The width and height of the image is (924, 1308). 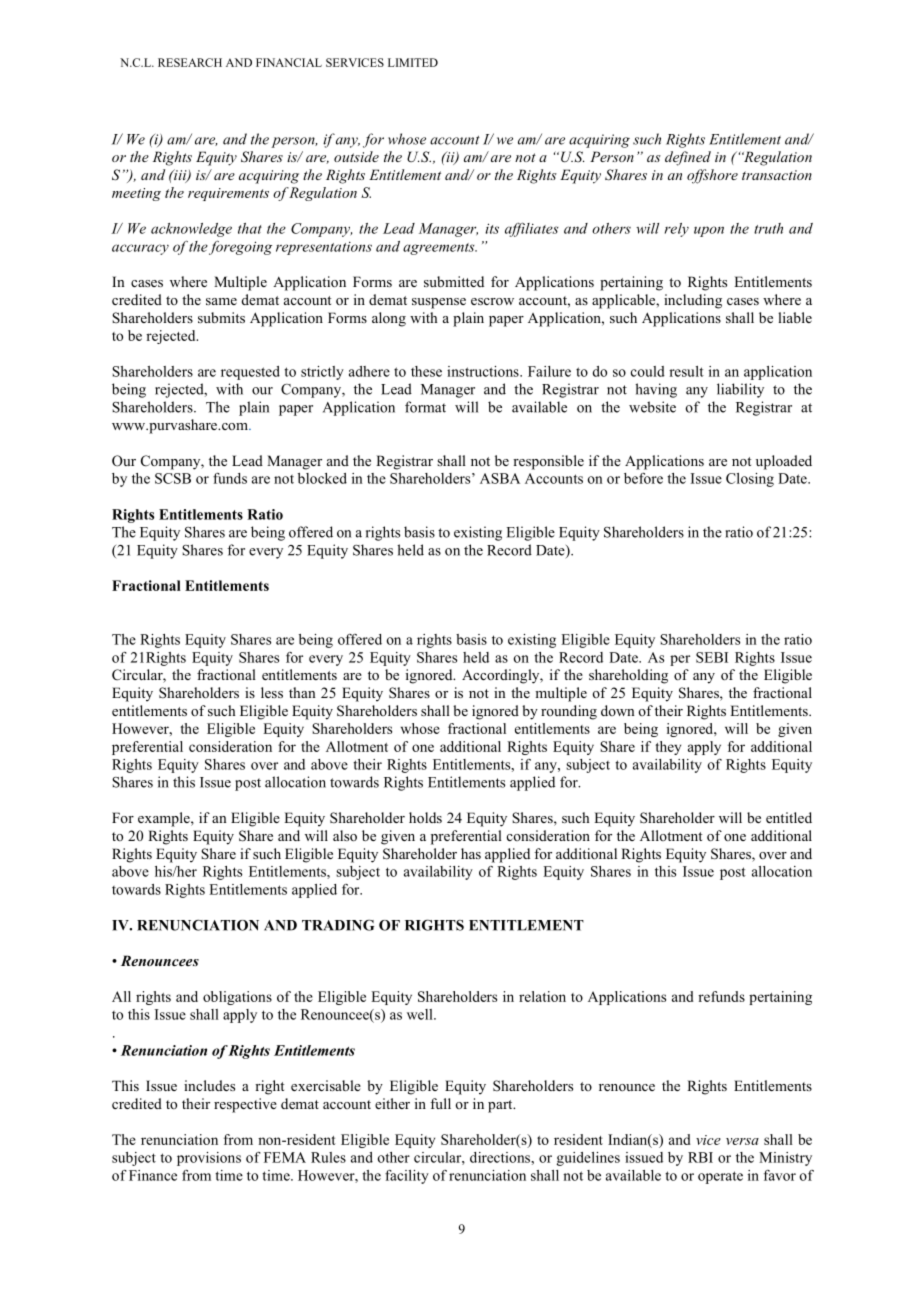 What do you see at coordinates (440, 1103) in the image?
I see `full` at bounding box center [440, 1103].
